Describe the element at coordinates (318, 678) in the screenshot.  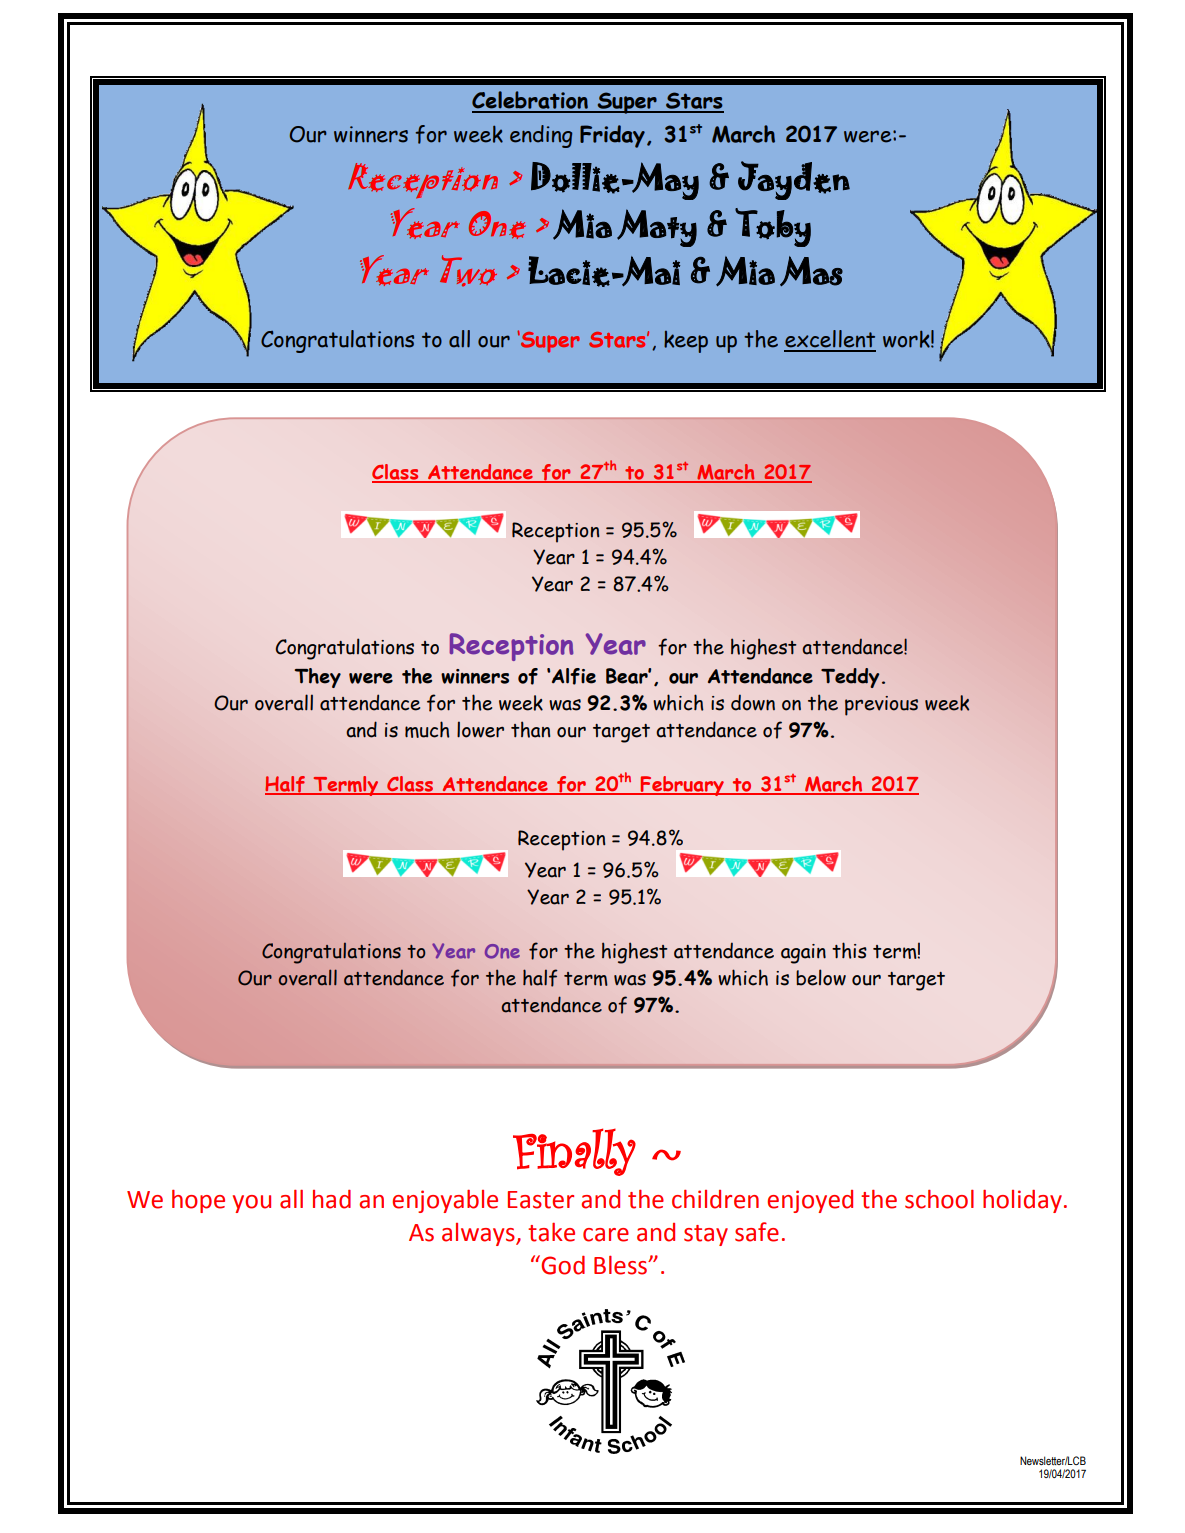
I see `They` at that location.
